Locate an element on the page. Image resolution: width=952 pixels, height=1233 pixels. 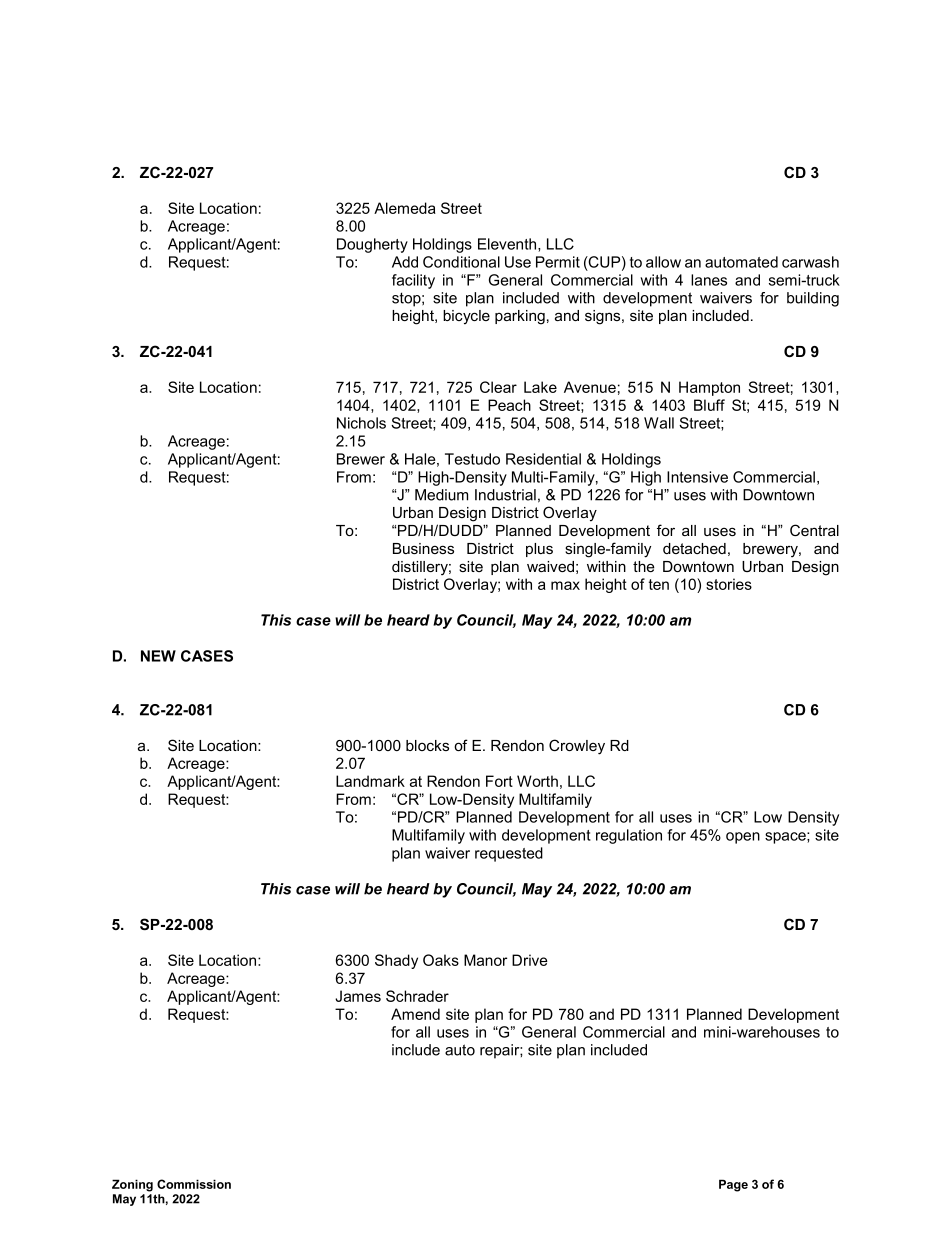
Manor is located at coordinates (485, 960).
